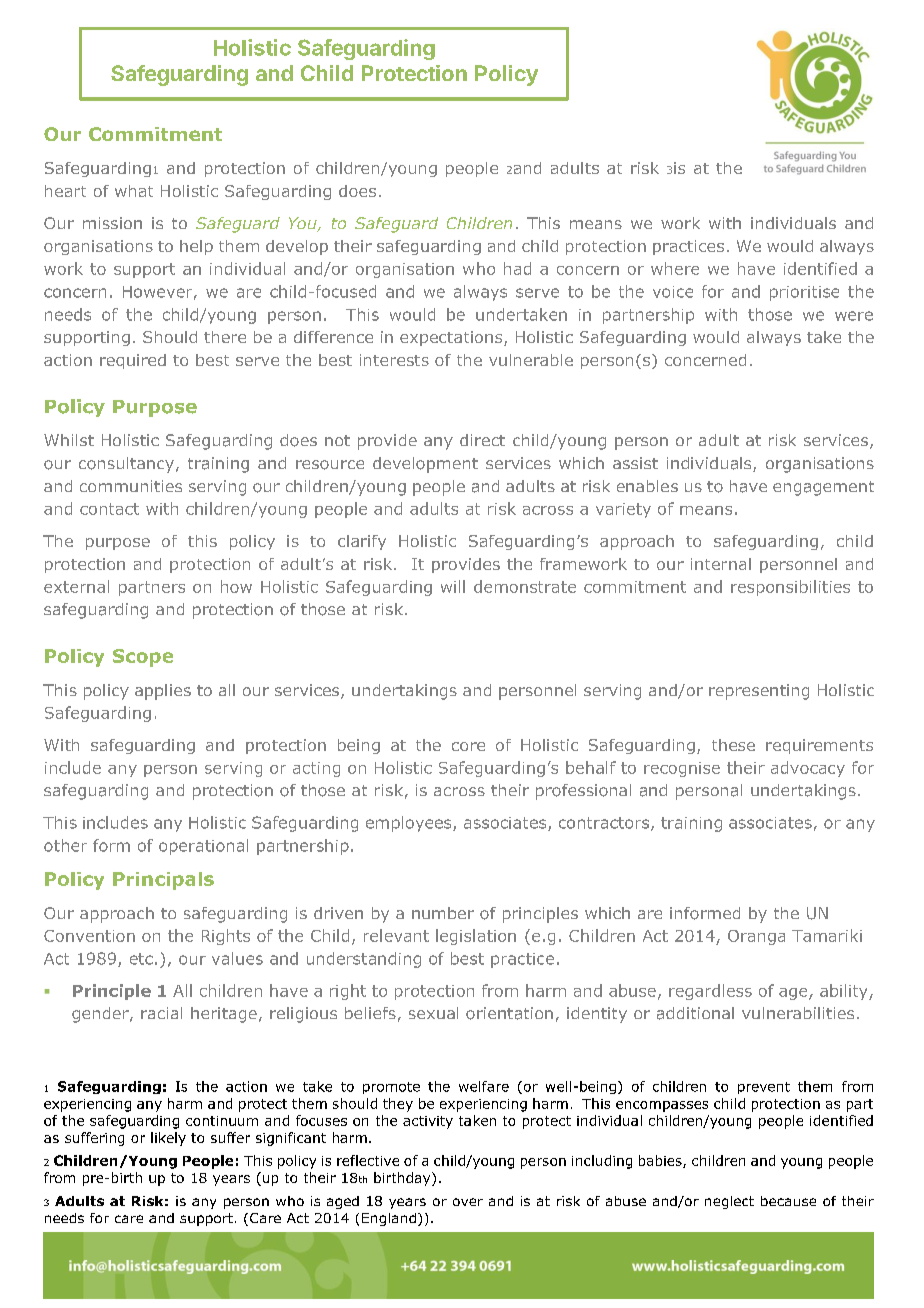 This document has width=924, height=1308. What do you see at coordinates (112, 223) in the document?
I see `mission` at bounding box center [112, 223].
